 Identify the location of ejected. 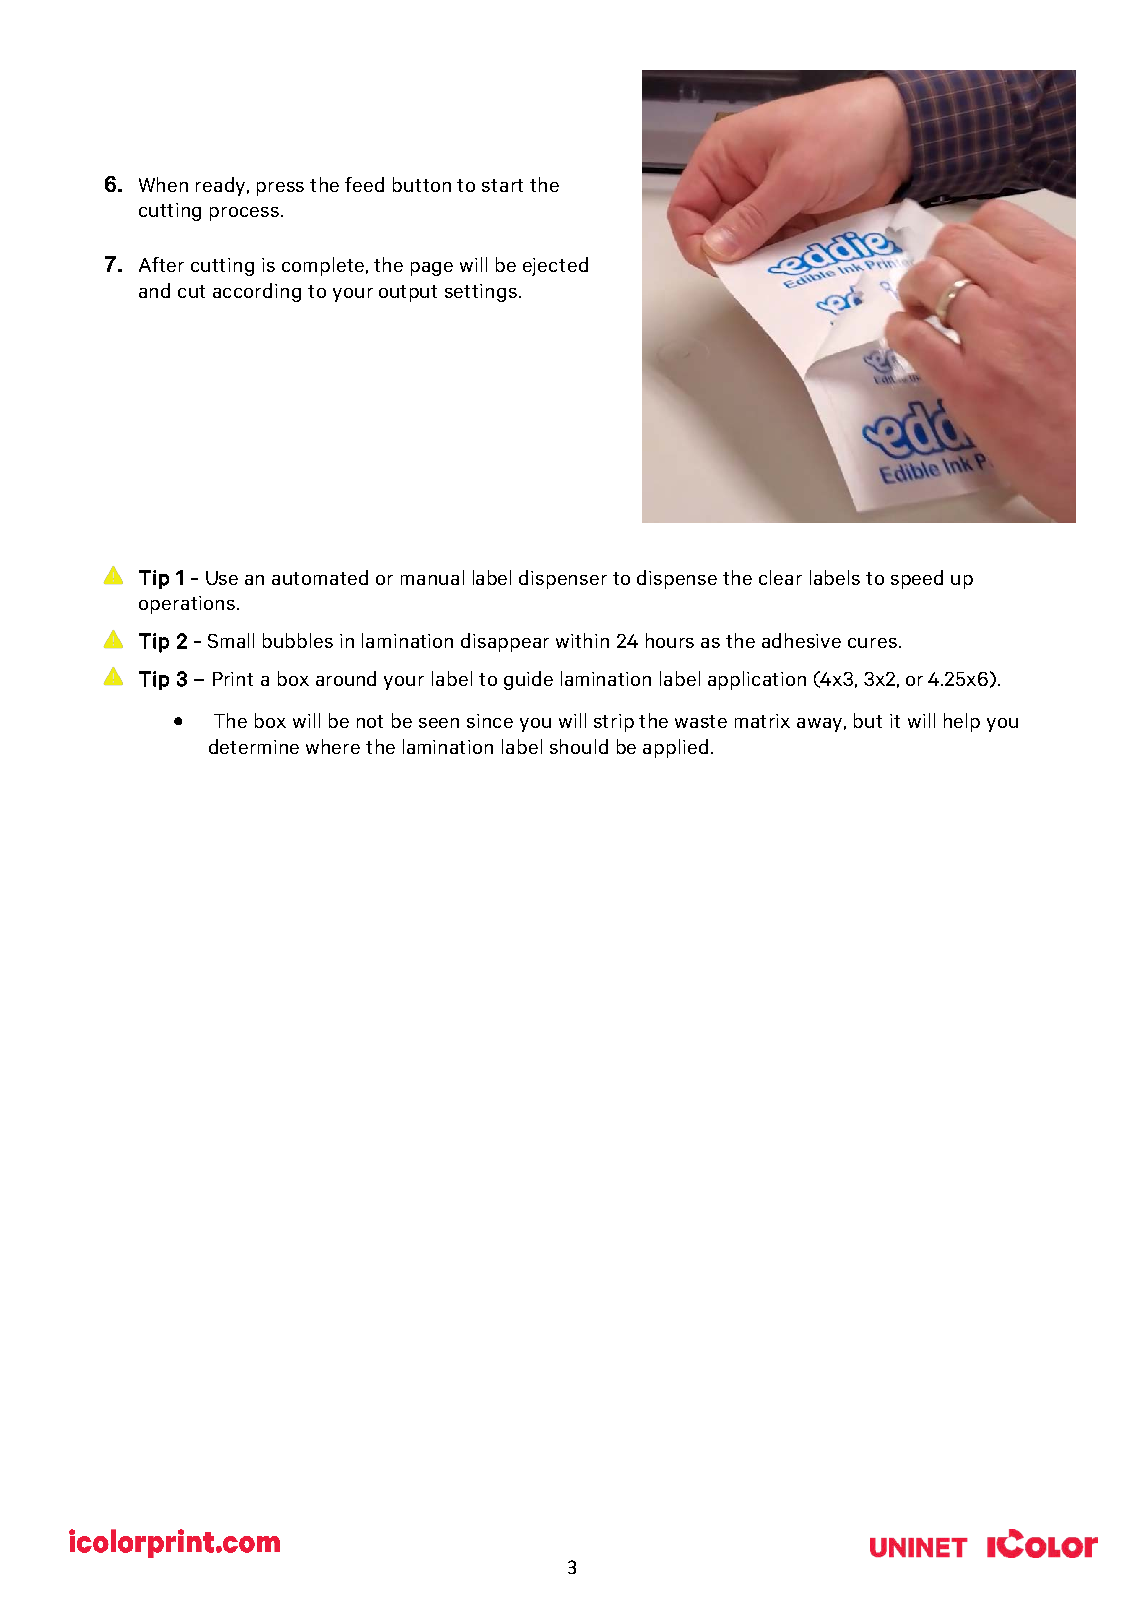
(555, 266).
